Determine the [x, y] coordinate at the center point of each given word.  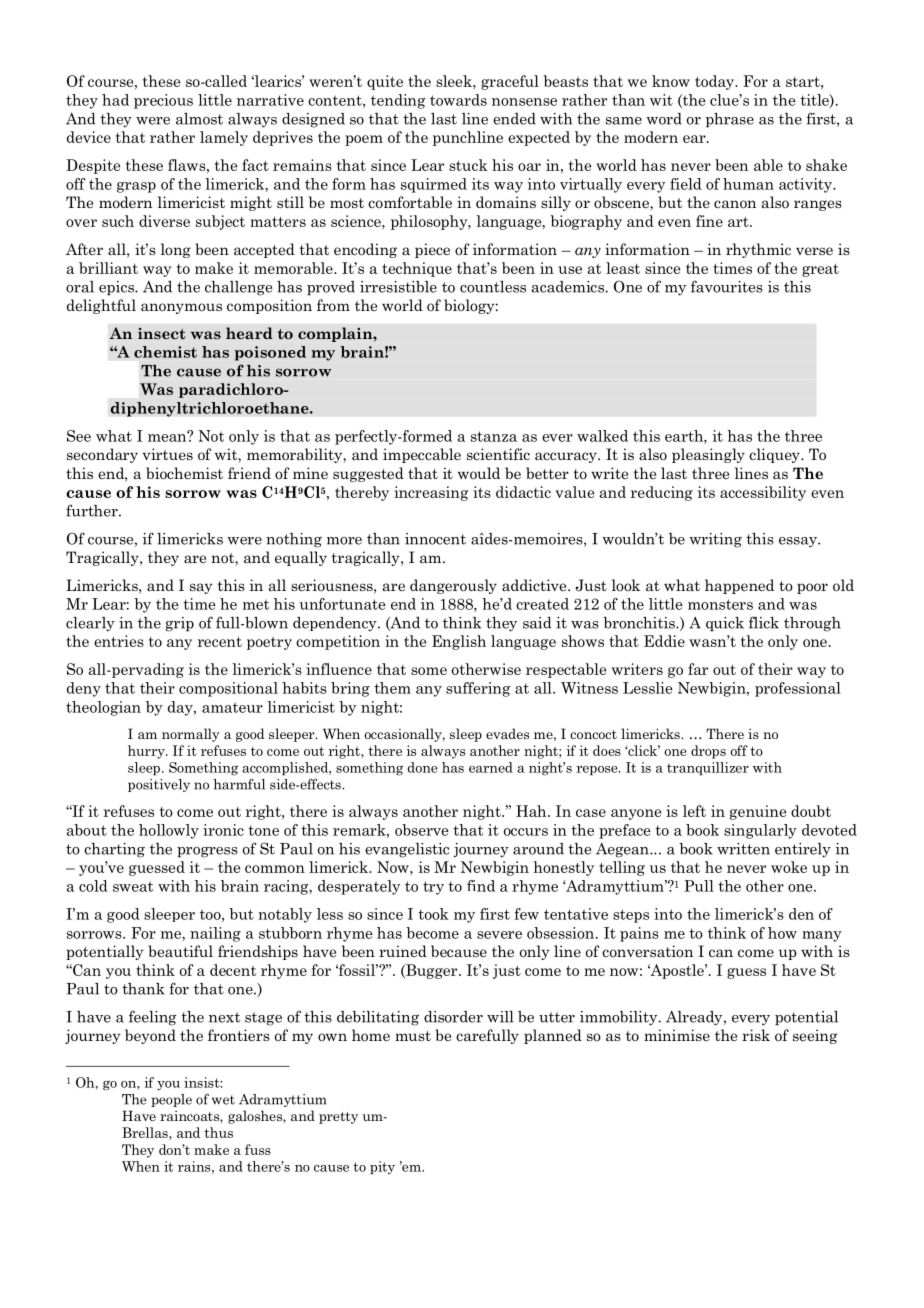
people [171, 1100]
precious [163, 101]
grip [180, 624]
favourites [727, 286]
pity [382, 1167]
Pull [699, 886]
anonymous [181, 308]
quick [725, 624]
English [459, 642]
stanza [494, 436]
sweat [133, 886]
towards [458, 100]
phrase [730, 120]
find [481, 886]
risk [756, 1035]
